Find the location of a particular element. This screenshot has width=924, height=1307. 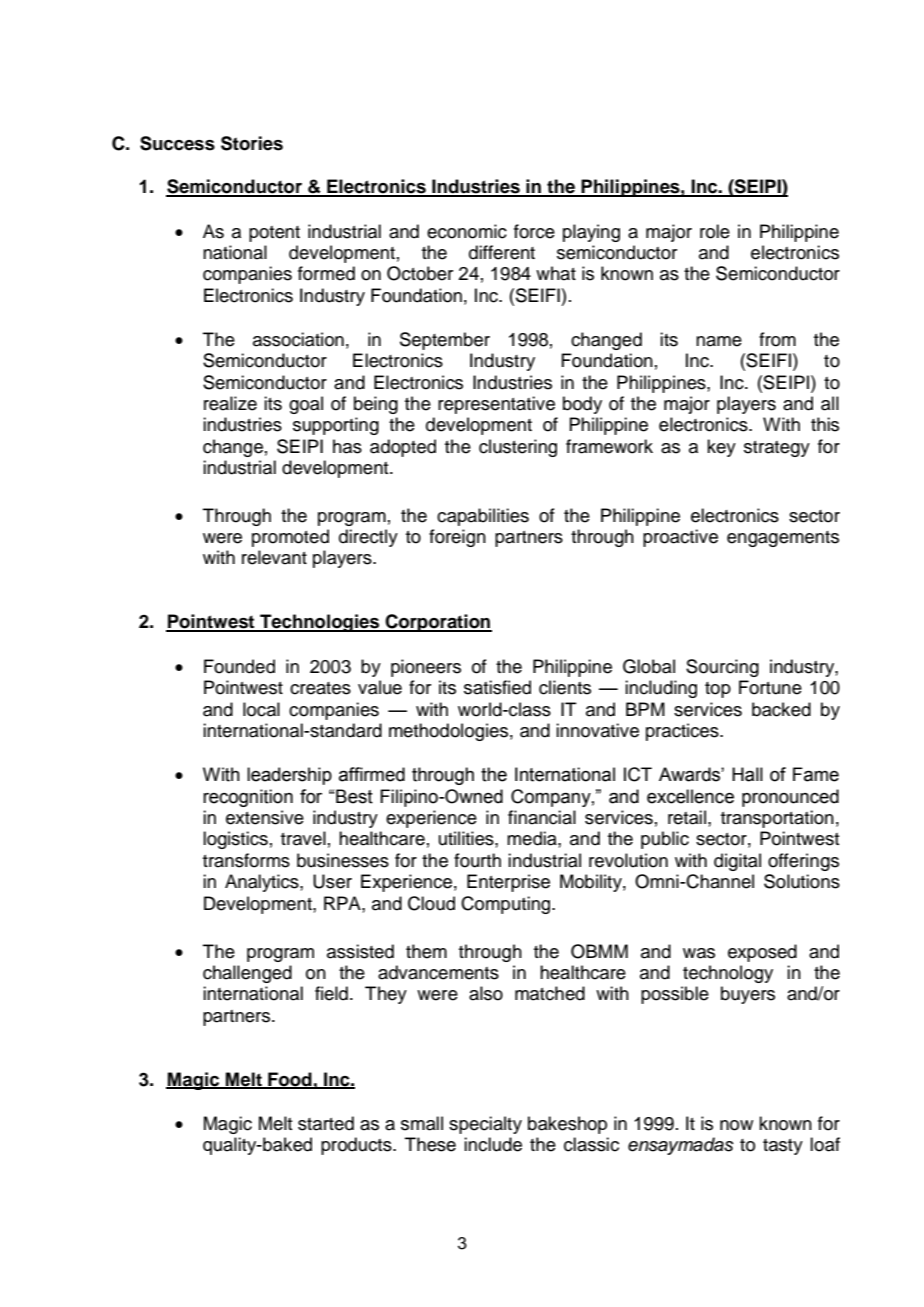

force is located at coordinates (534, 231).
